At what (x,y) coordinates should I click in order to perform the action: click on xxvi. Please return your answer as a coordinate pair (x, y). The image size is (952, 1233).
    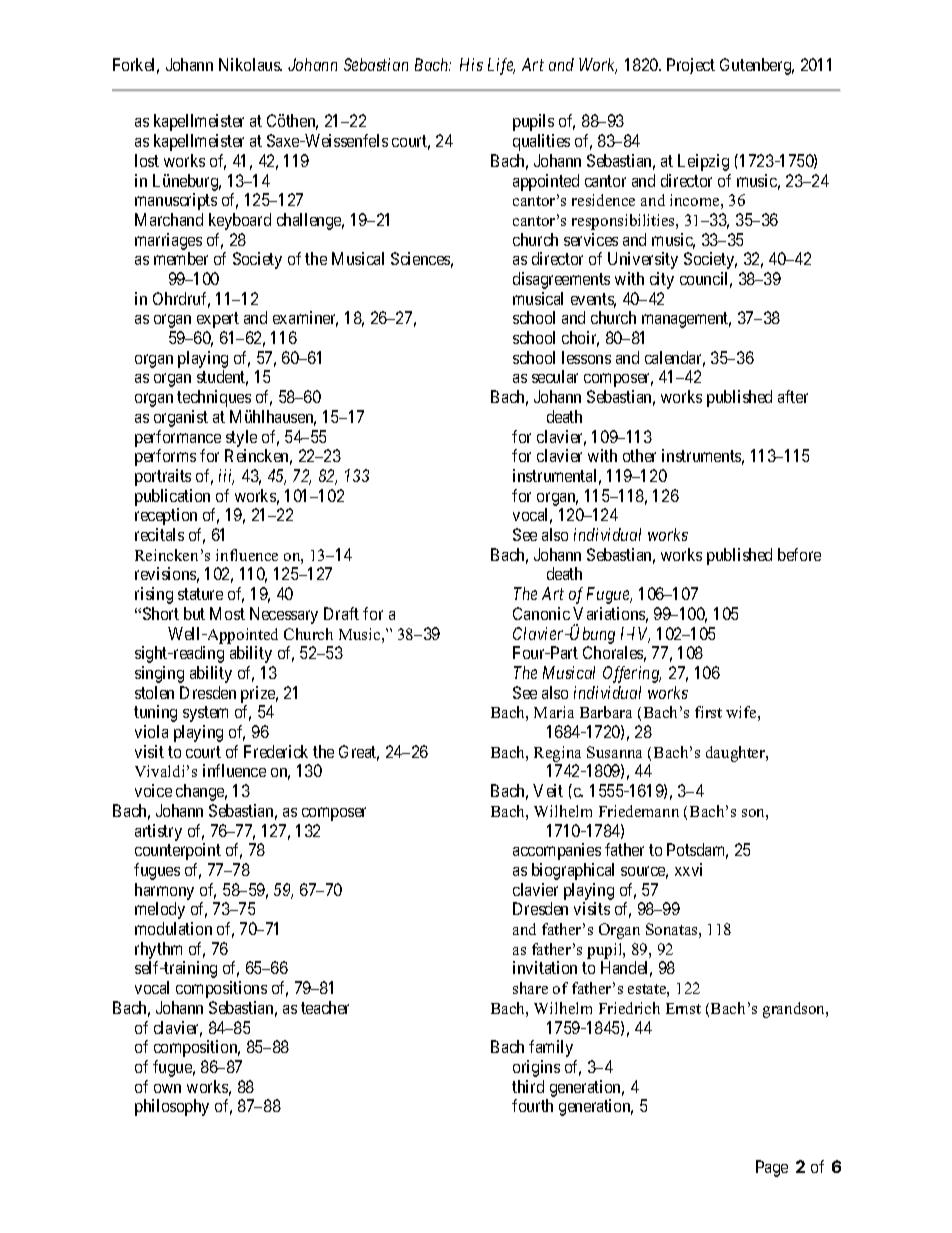
    Looking at the image, I should click on (688, 869).
